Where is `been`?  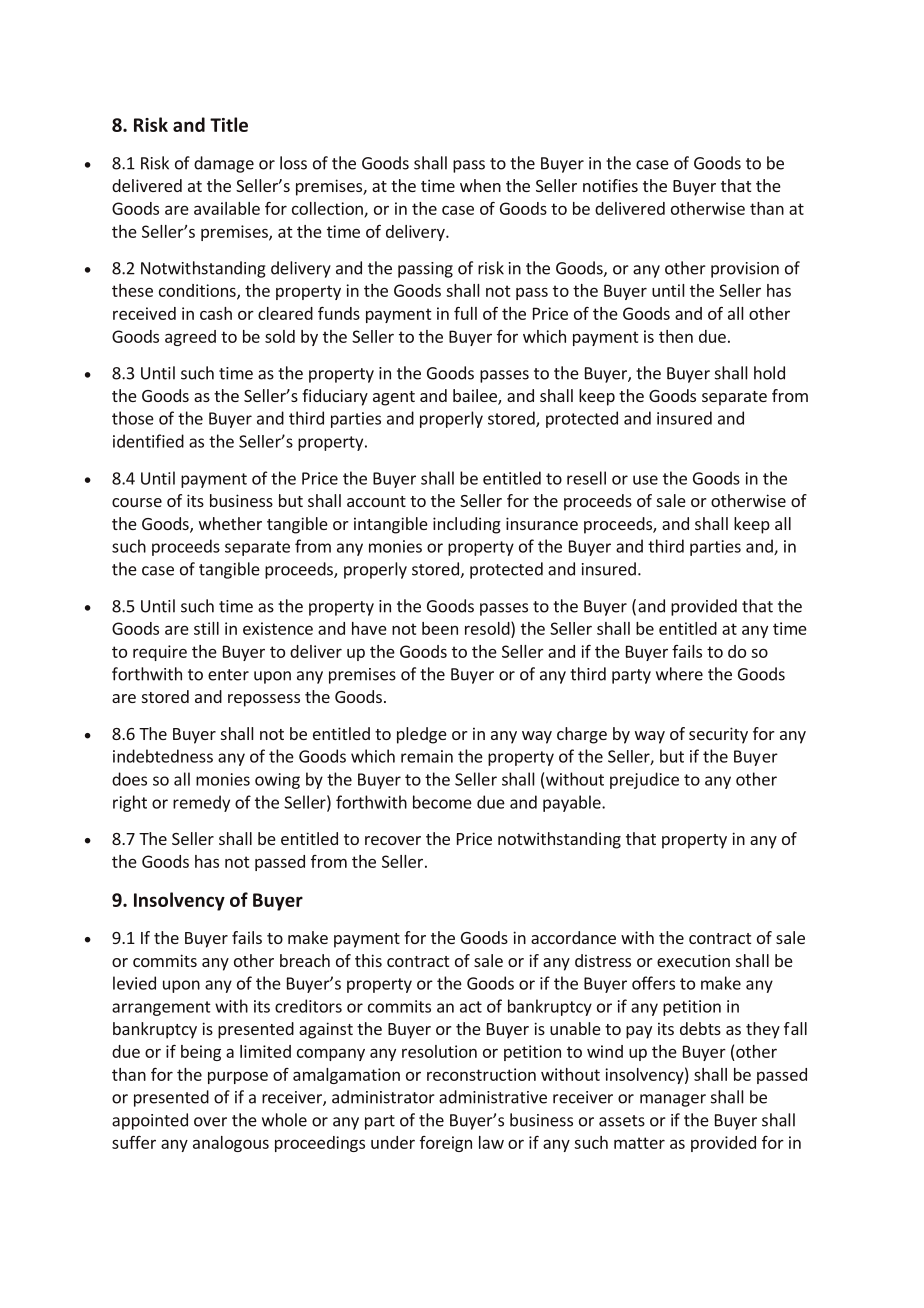 been is located at coordinates (440, 628).
